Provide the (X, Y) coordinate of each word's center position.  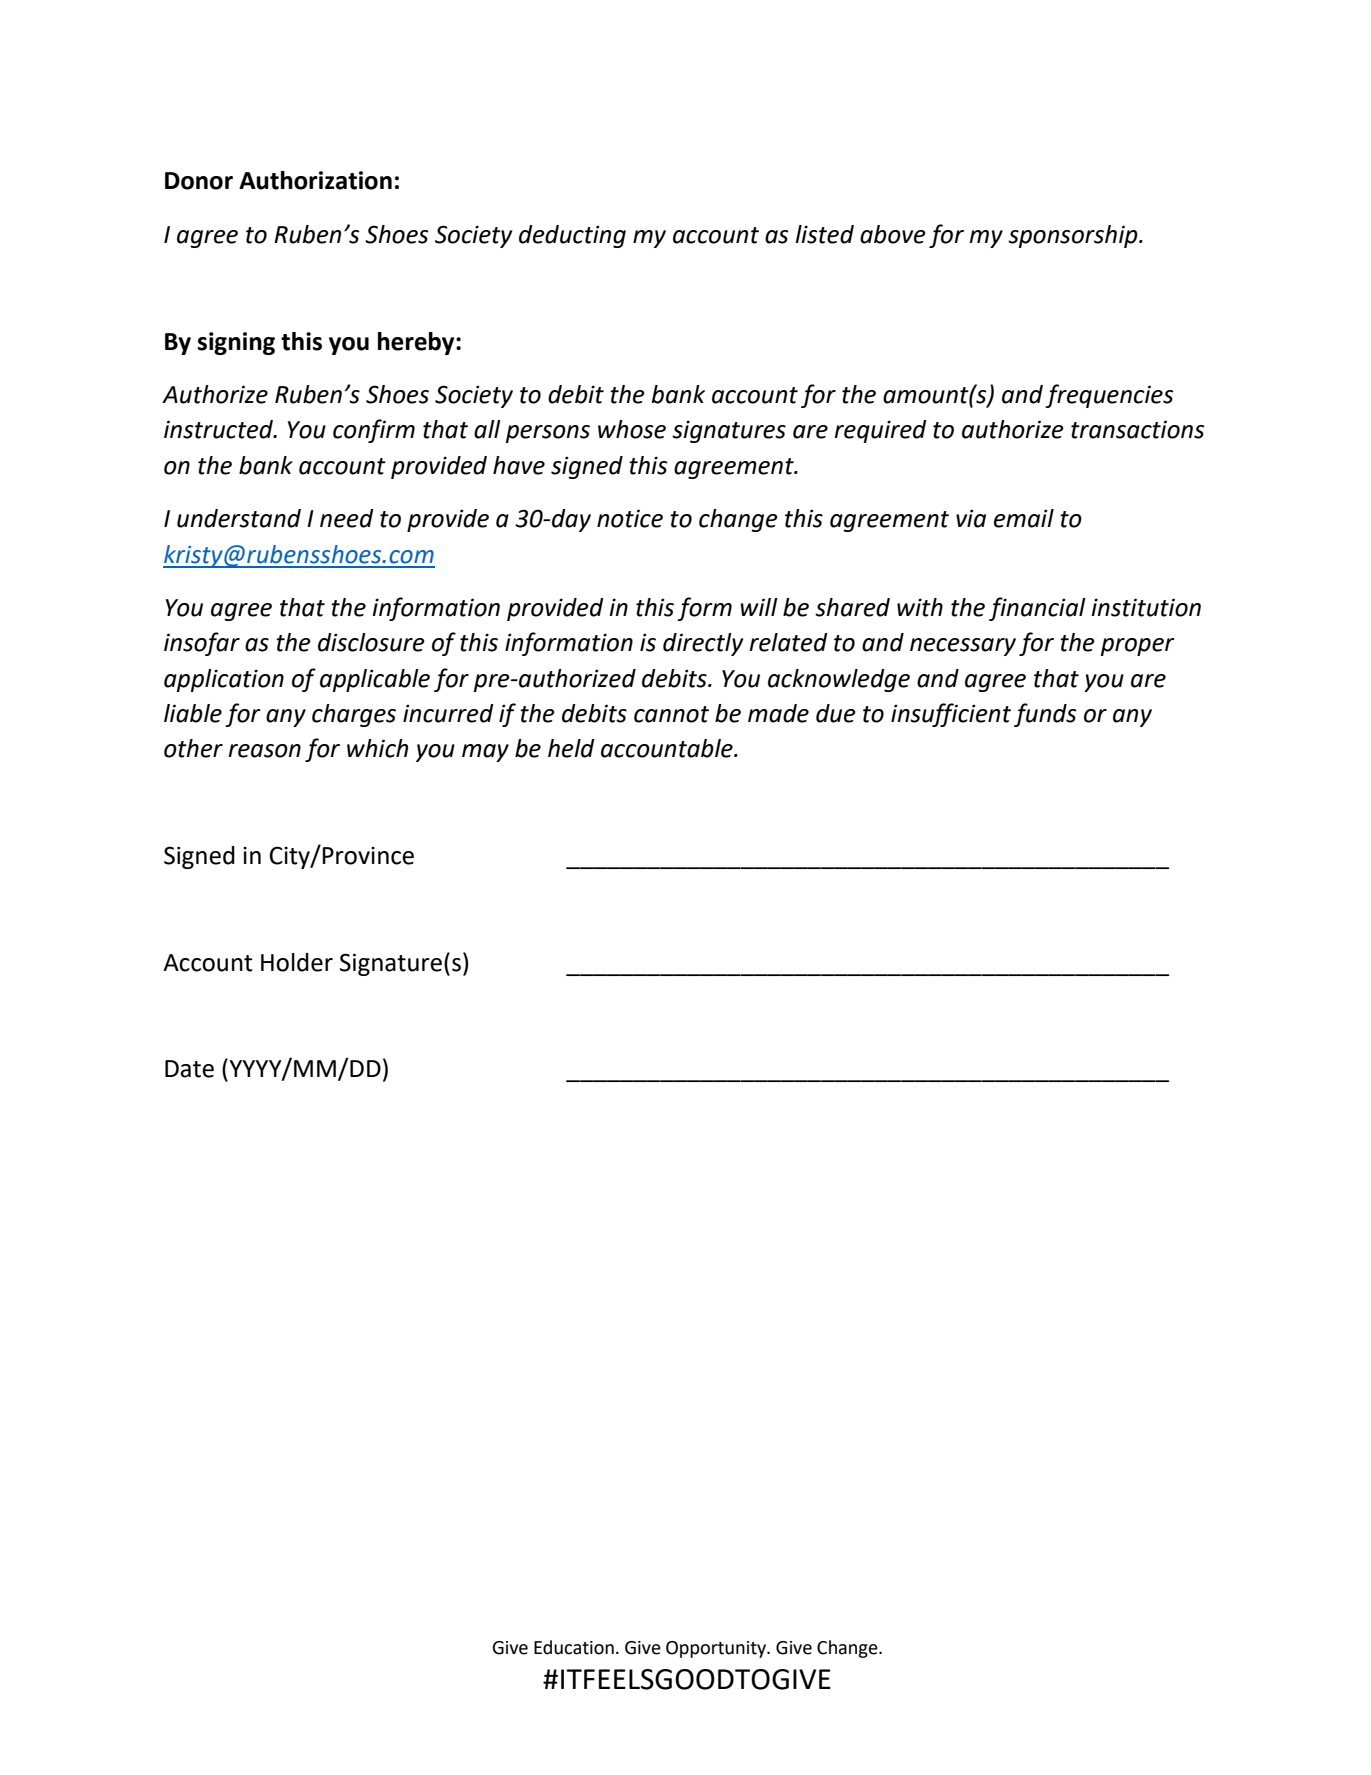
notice (630, 518)
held (571, 748)
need (347, 518)
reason (264, 751)
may (485, 753)
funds (1045, 715)
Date (189, 1069)
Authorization (315, 180)
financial (1037, 609)
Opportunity (717, 1649)
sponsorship (1074, 236)
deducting (572, 236)
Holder (297, 962)
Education (574, 1647)
